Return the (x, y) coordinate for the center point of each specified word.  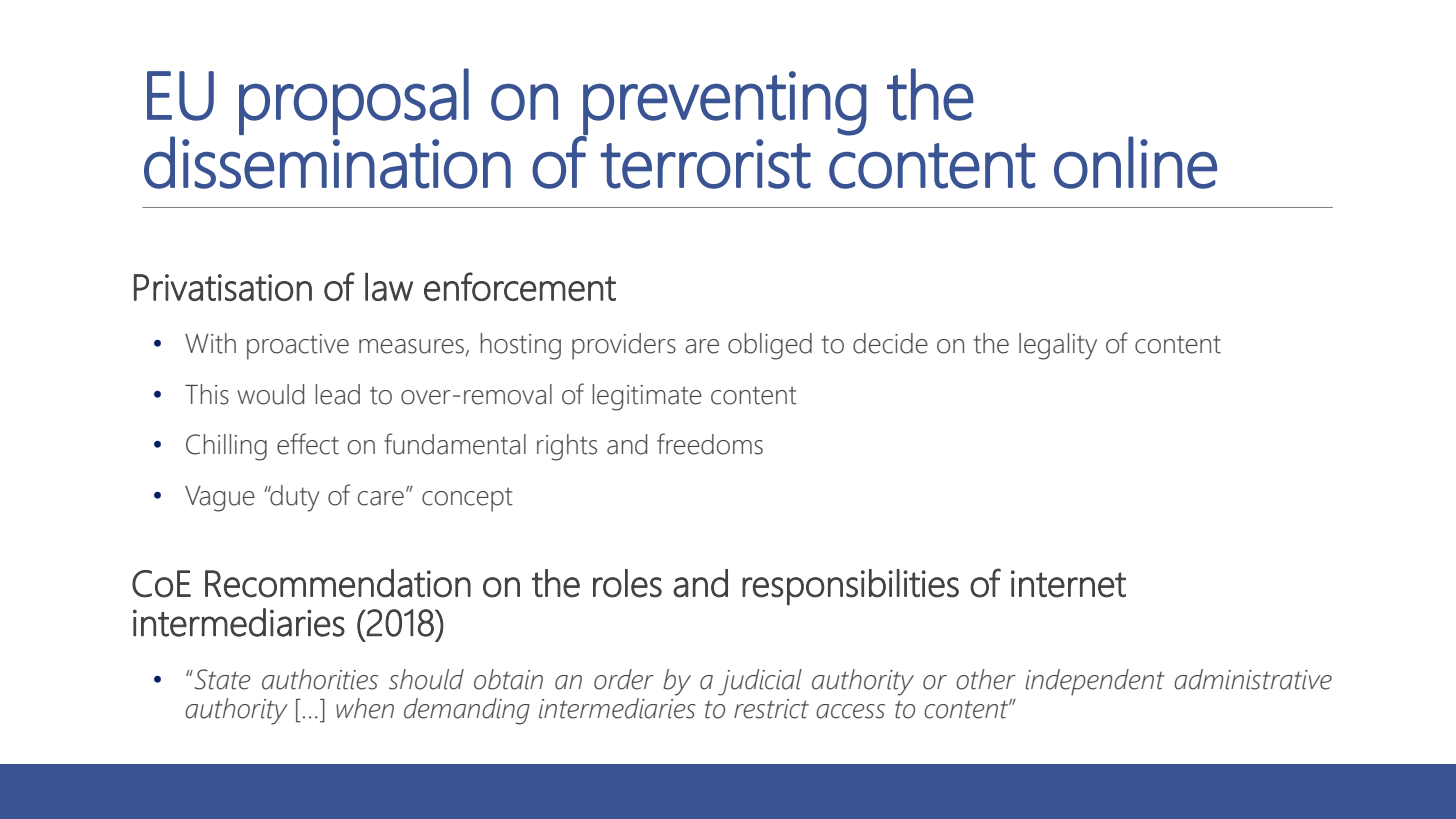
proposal (354, 101)
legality (1058, 346)
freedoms (710, 444)
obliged (770, 346)
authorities (320, 679)
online (1135, 162)
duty (294, 498)
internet (1068, 584)
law (389, 286)
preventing (724, 104)
